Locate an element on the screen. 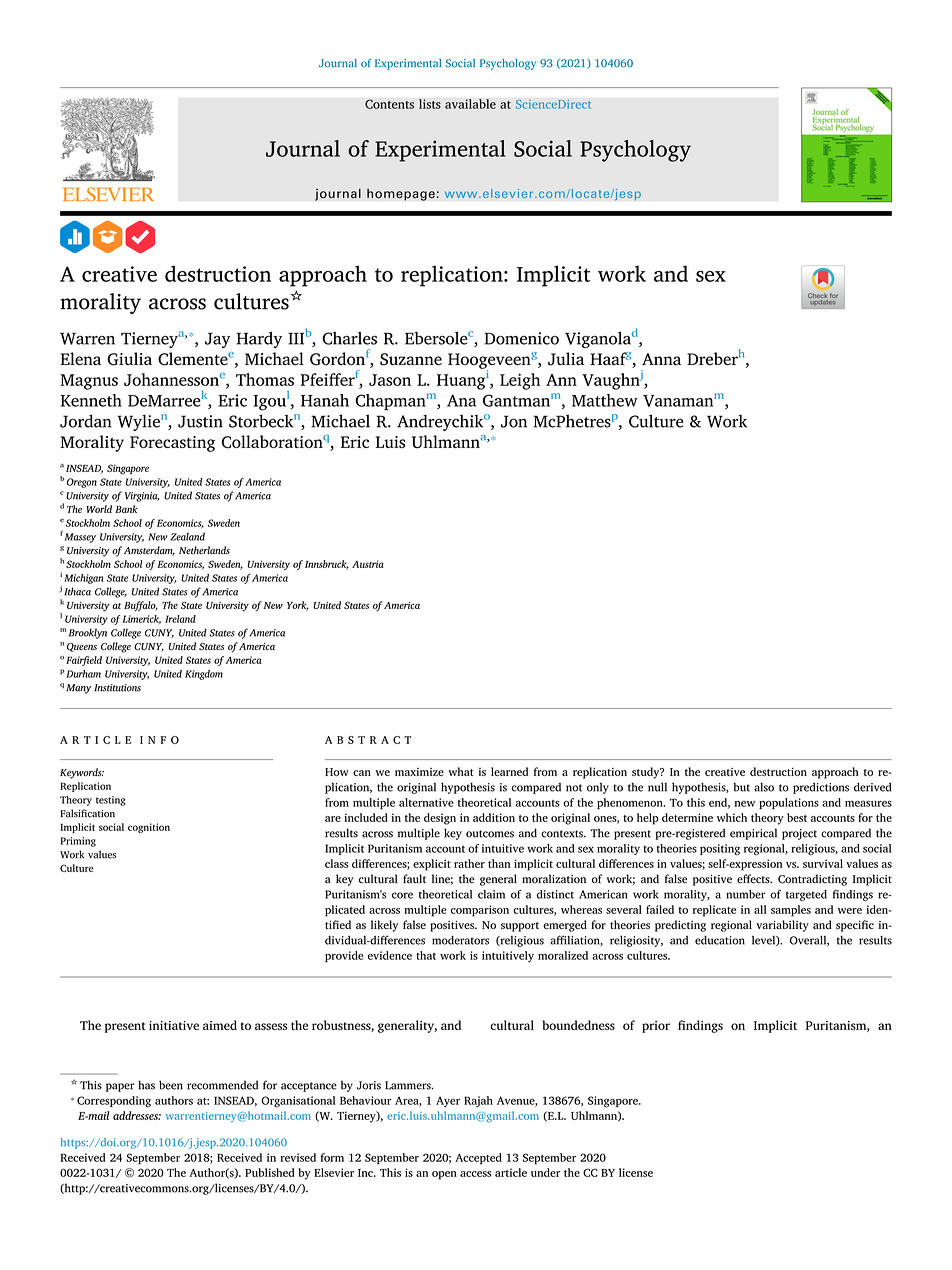 This screenshot has height=1270, width=952. Forecasting is located at coordinates (172, 444).
